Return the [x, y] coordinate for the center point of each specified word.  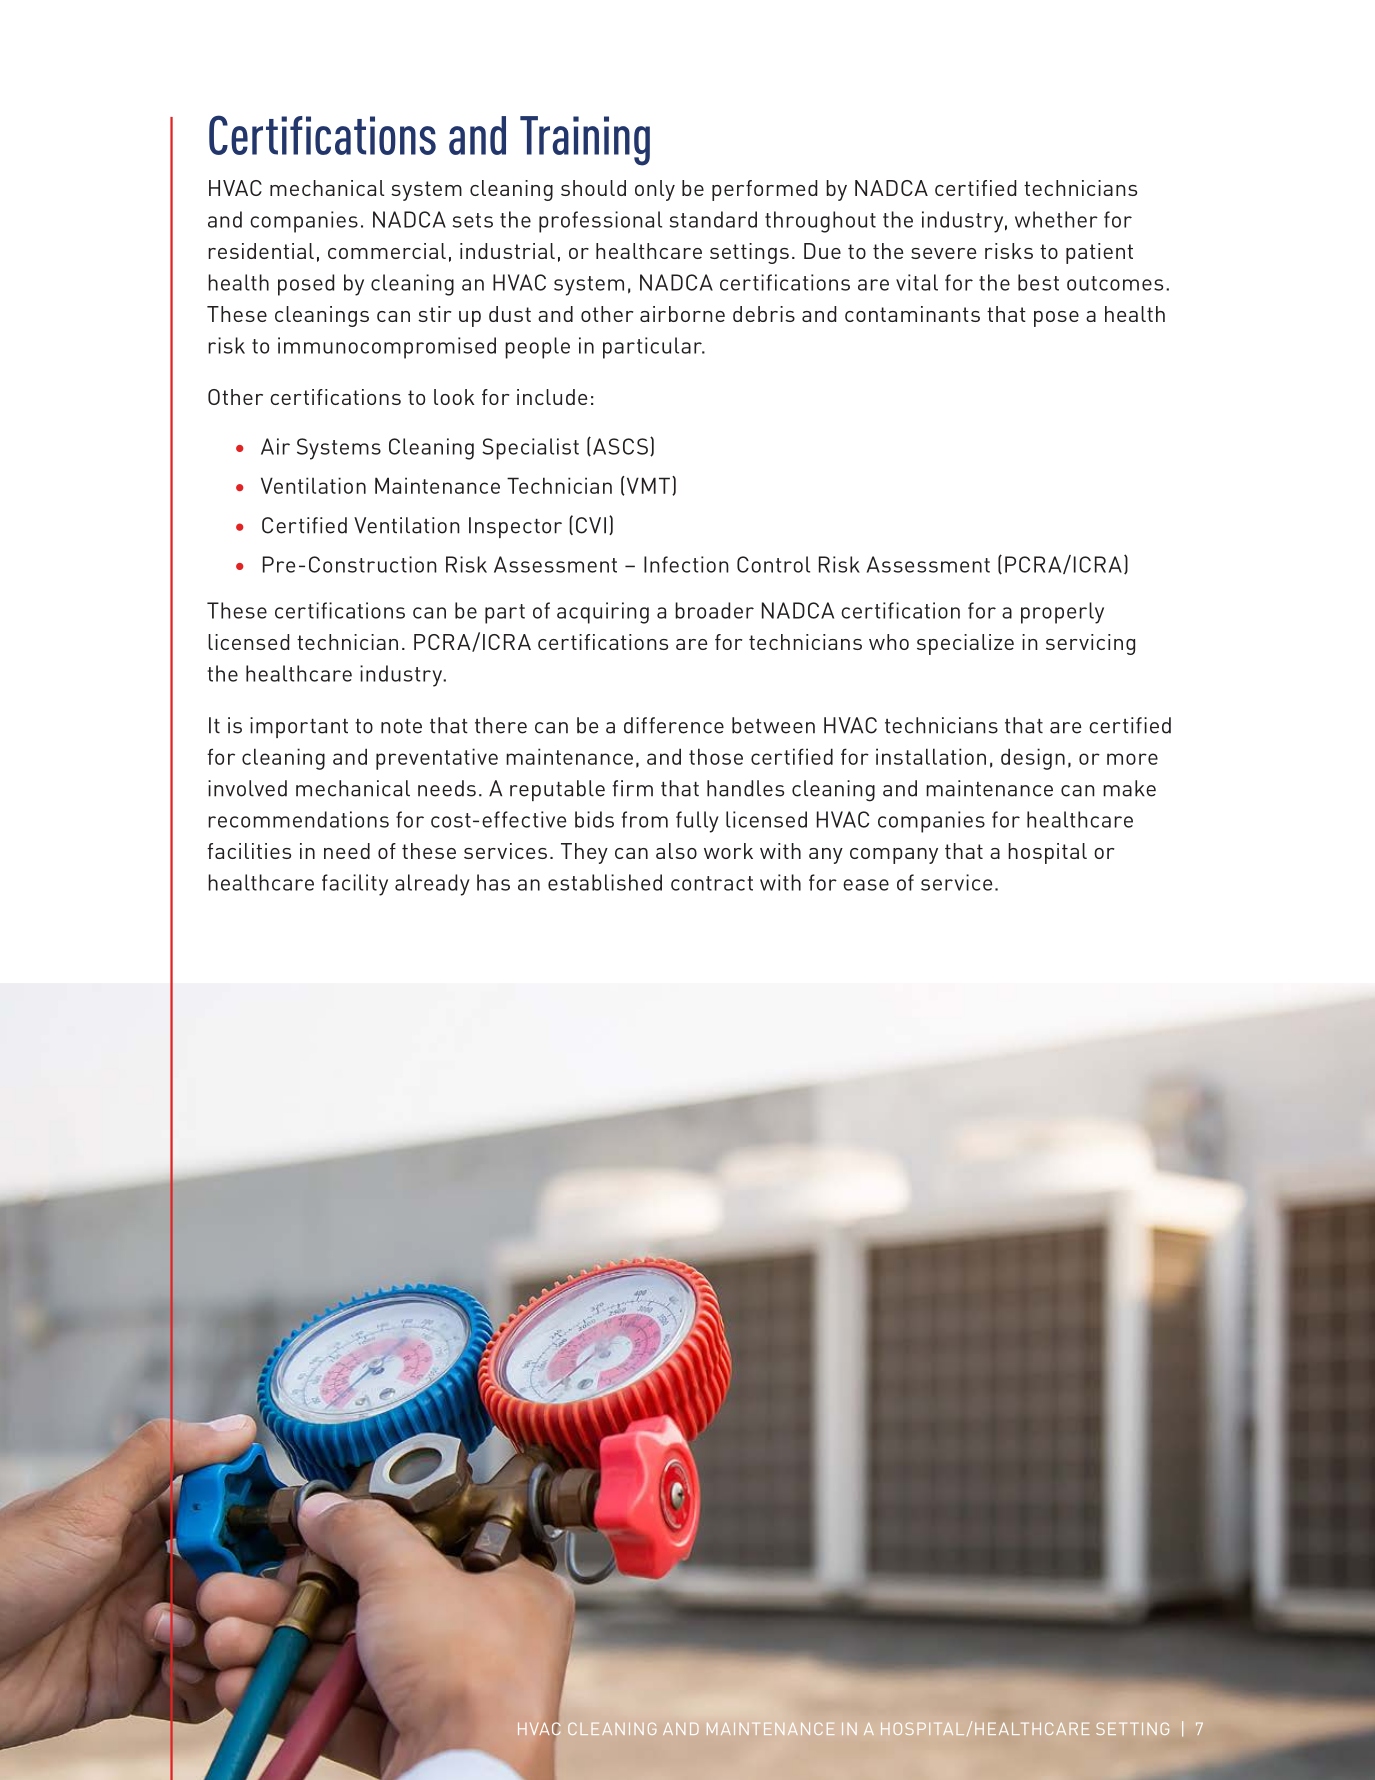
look [454, 397]
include [552, 397]
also [676, 851]
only [655, 190]
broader [714, 610]
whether [1056, 219]
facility [355, 885]
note [401, 726]
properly [1062, 613]
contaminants [912, 314]
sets [473, 220]
